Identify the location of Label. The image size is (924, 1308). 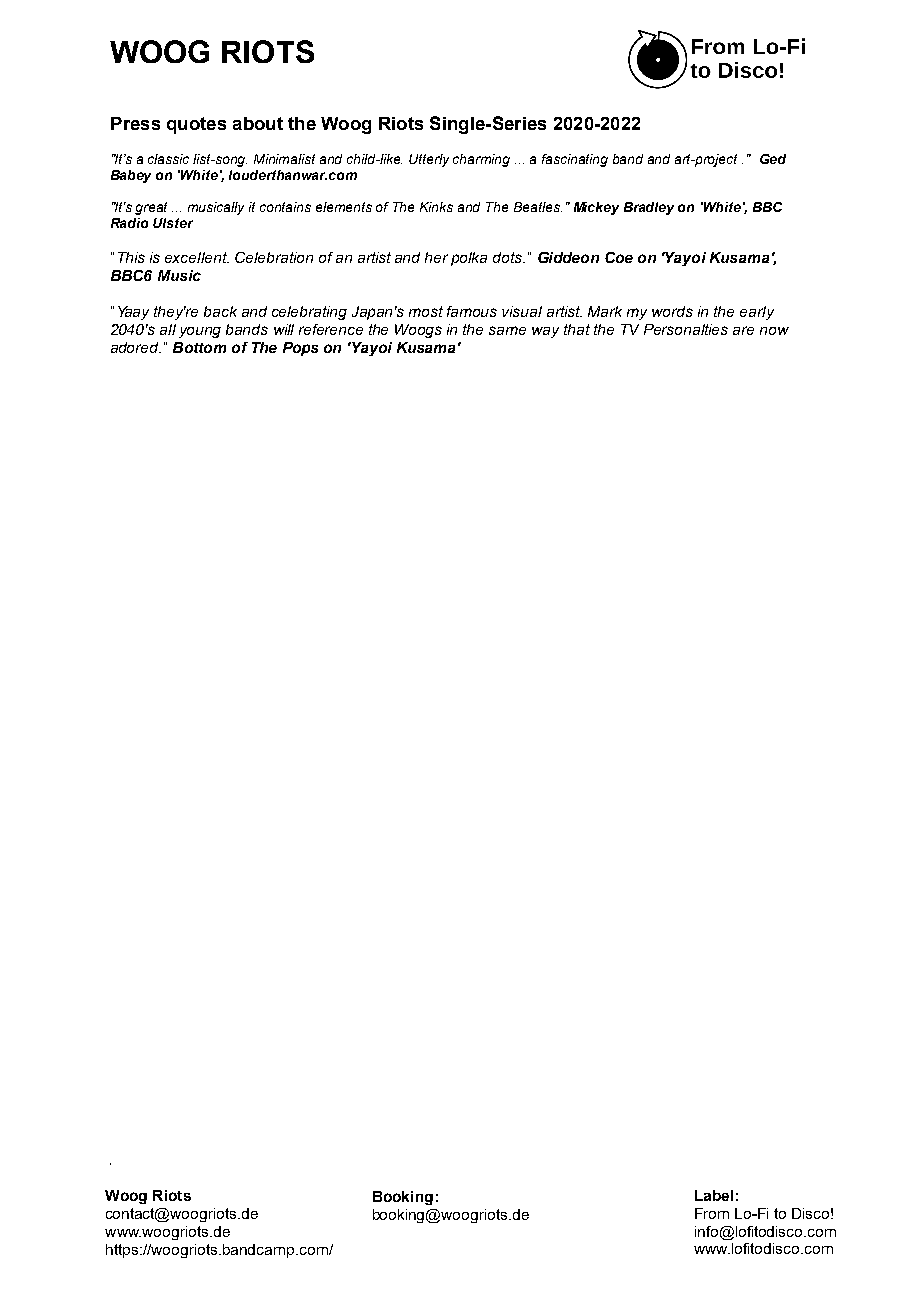
(714, 1195).
